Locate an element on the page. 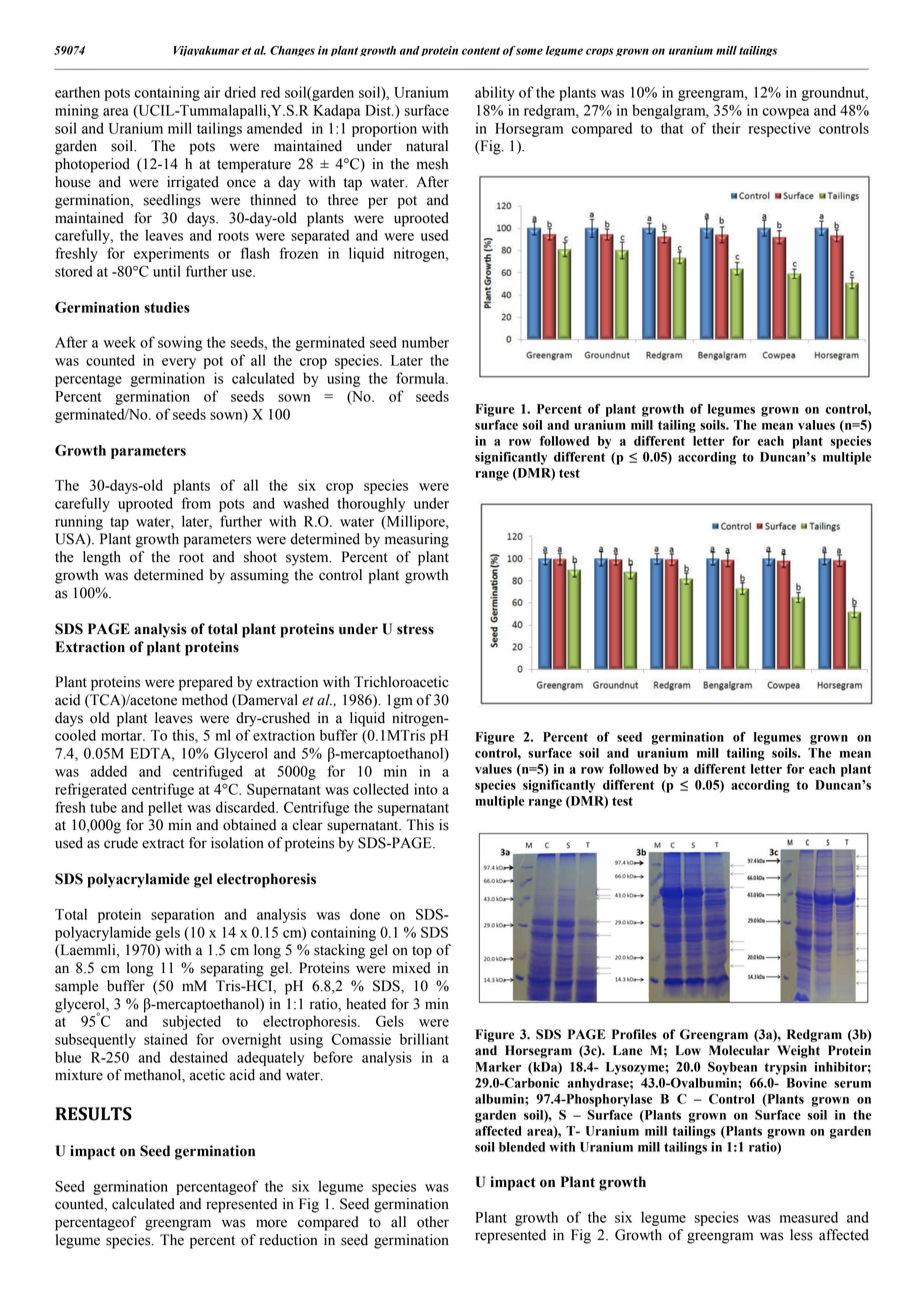 Image resolution: width=924 pixels, height=1308 pixels. more is located at coordinates (271, 1223).
